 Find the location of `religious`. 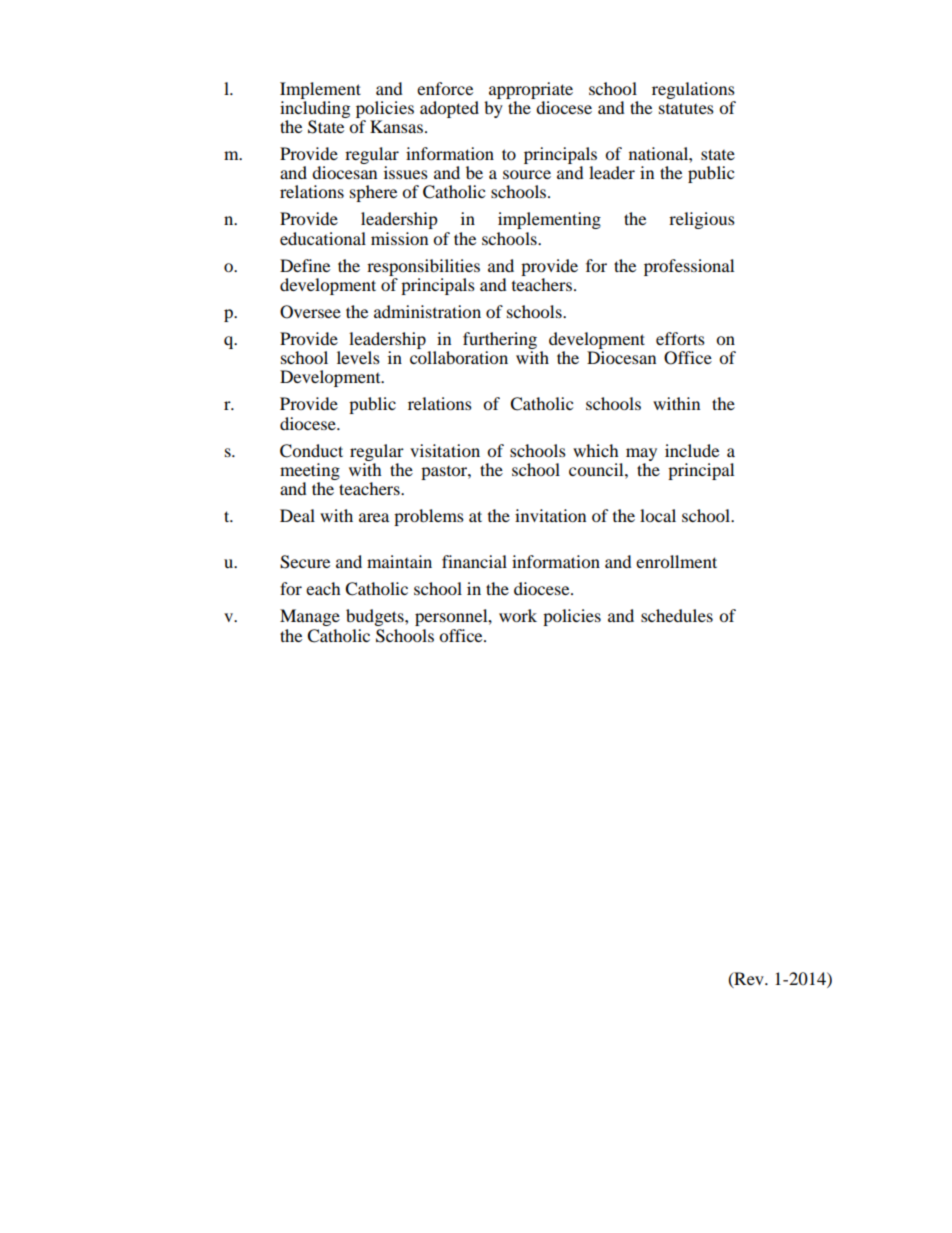

religious is located at coordinates (702, 220).
